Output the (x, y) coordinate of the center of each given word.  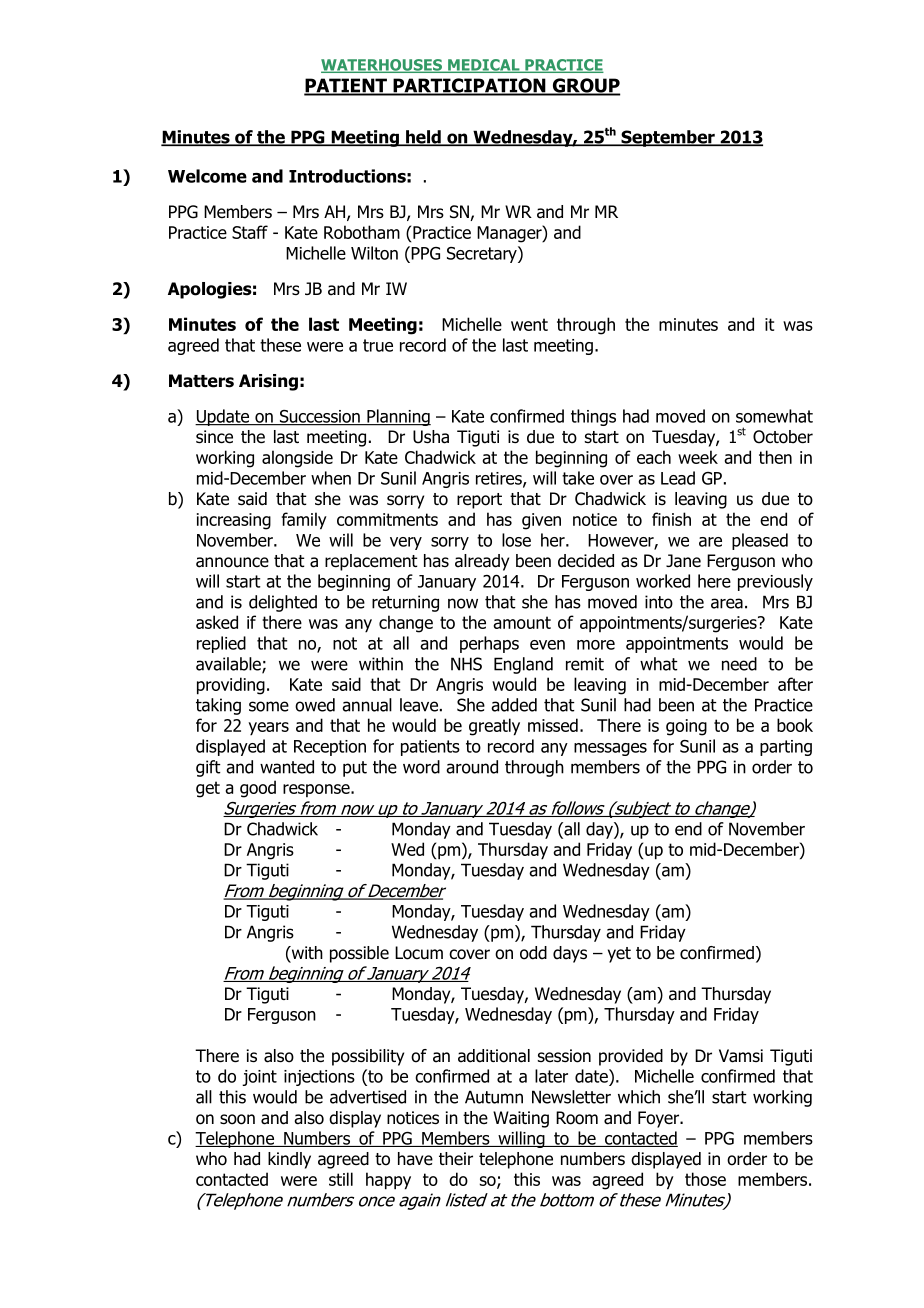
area (727, 603)
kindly (289, 1160)
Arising (268, 382)
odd (533, 953)
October (783, 437)
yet (619, 955)
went (529, 324)
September (668, 138)
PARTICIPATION (469, 86)
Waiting (521, 1119)
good (258, 789)
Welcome (207, 176)
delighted (283, 603)
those (705, 1179)
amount (522, 622)
